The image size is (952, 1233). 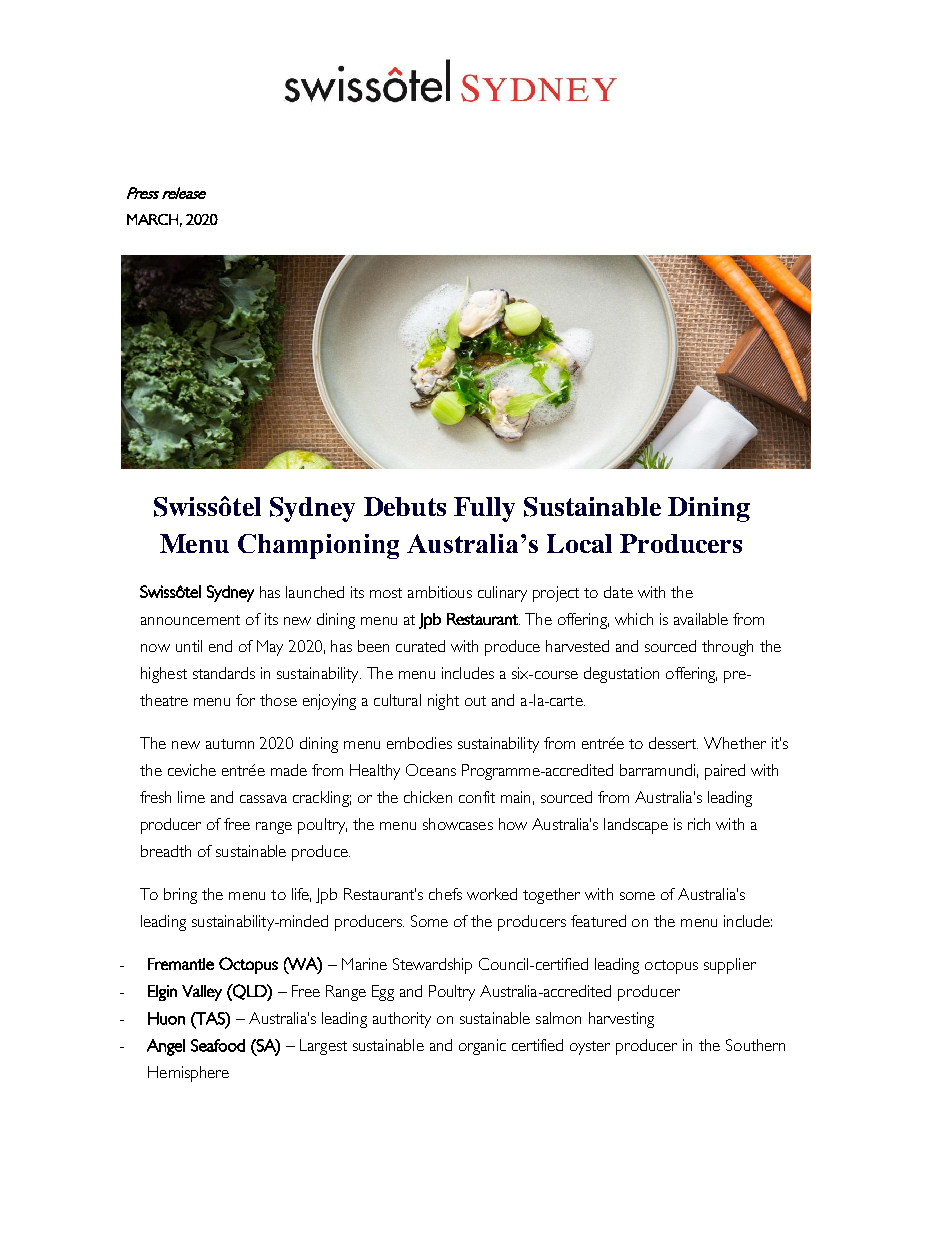 I want to click on Fully, so click(x=484, y=509).
